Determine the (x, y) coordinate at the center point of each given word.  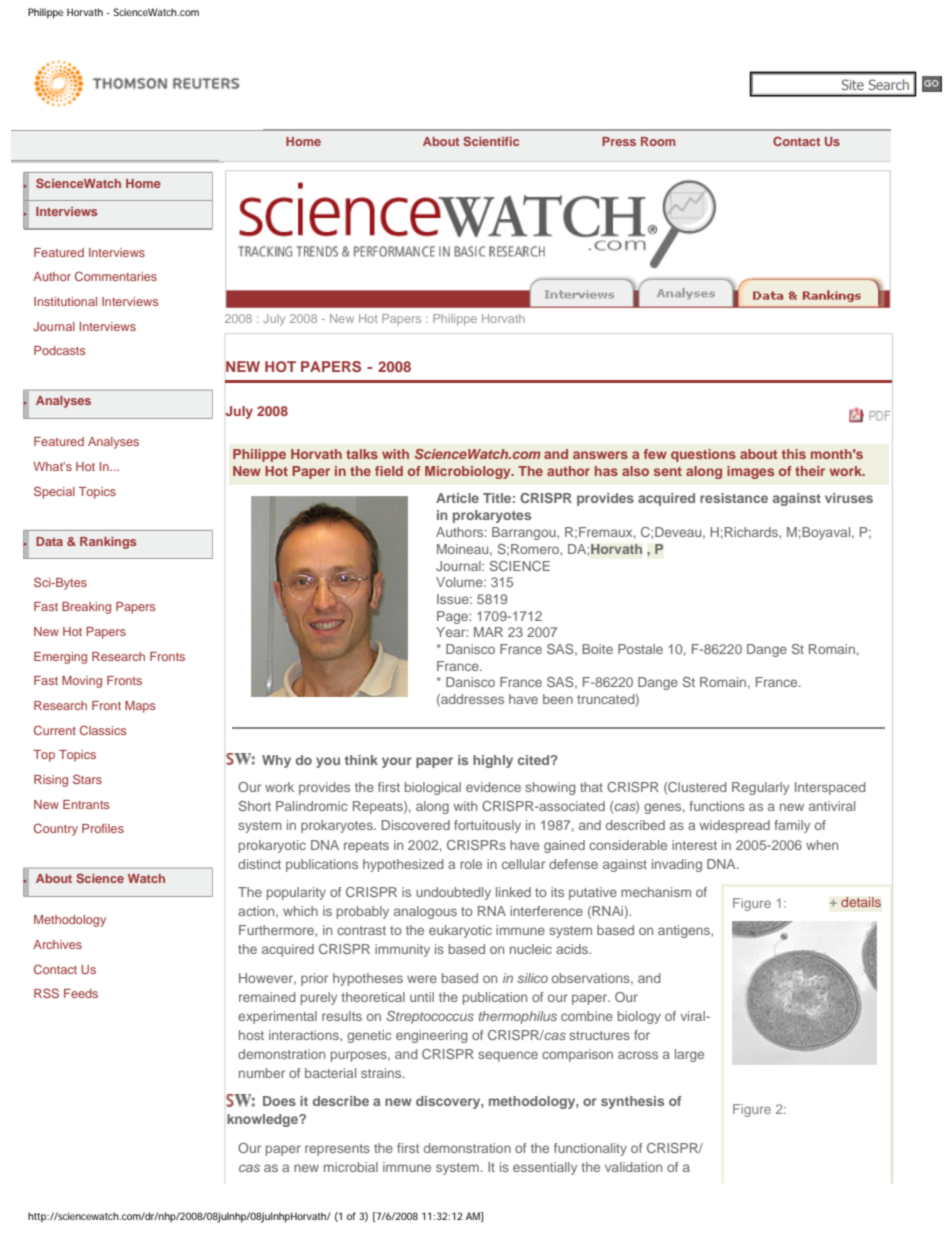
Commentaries (116, 276)
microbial (351, 1167)
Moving (82, 682)
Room (658, 141)
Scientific (491, 141)
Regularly (760, 788)
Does (279, 1101)
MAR (488, 632)
